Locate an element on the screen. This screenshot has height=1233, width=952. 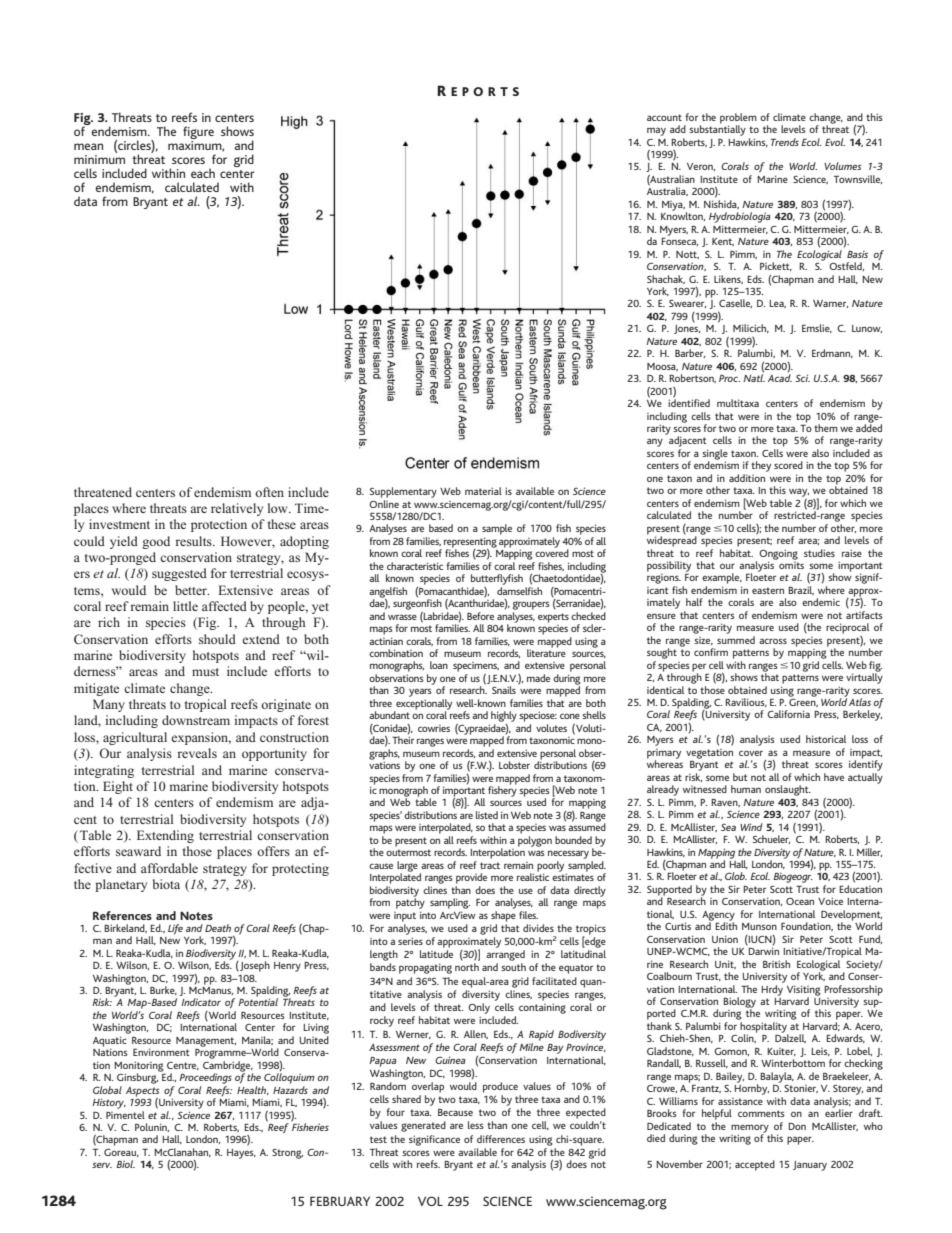
figure is located at coordinates (198, 134).
